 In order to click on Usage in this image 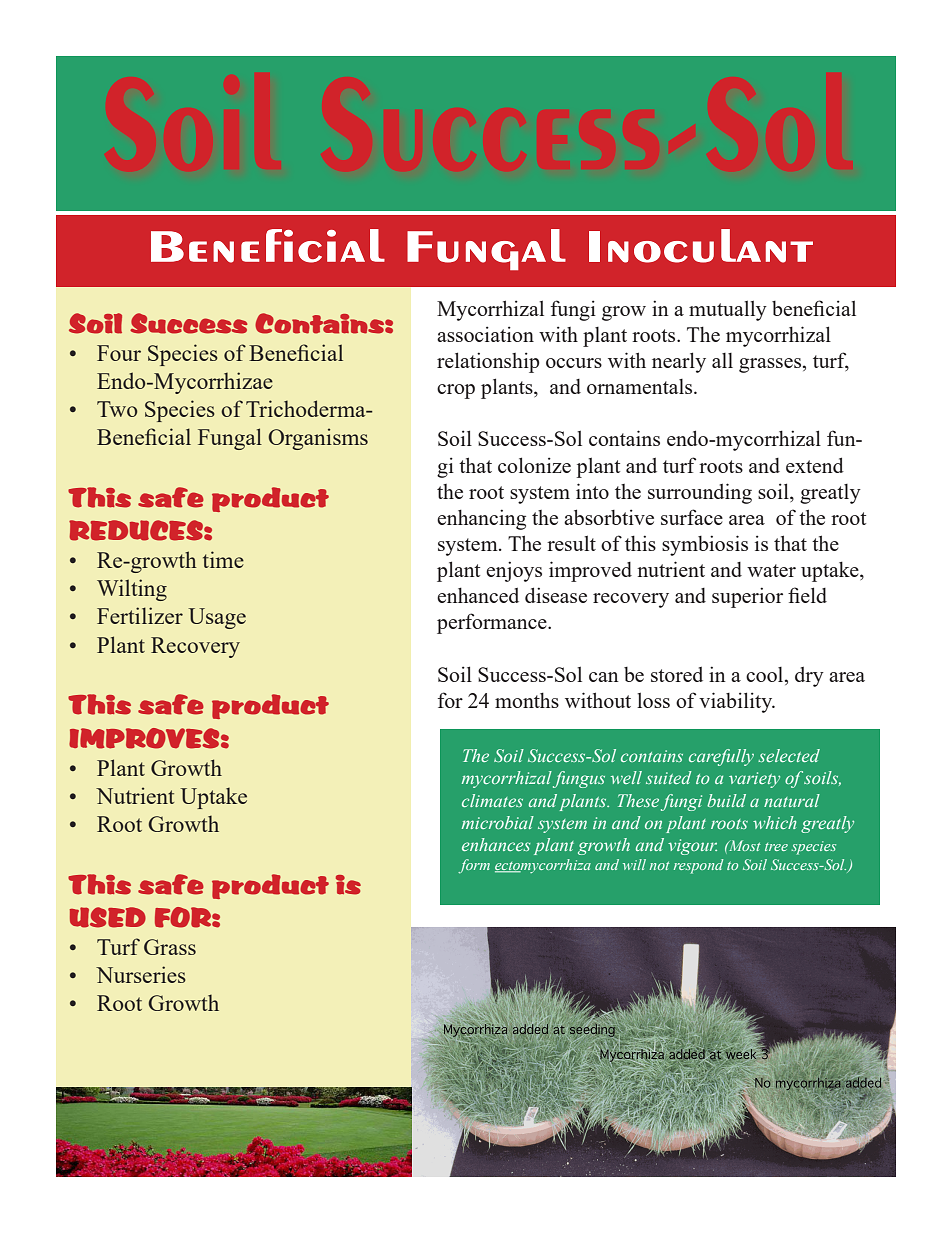, I will do `click(217, 618)`.
